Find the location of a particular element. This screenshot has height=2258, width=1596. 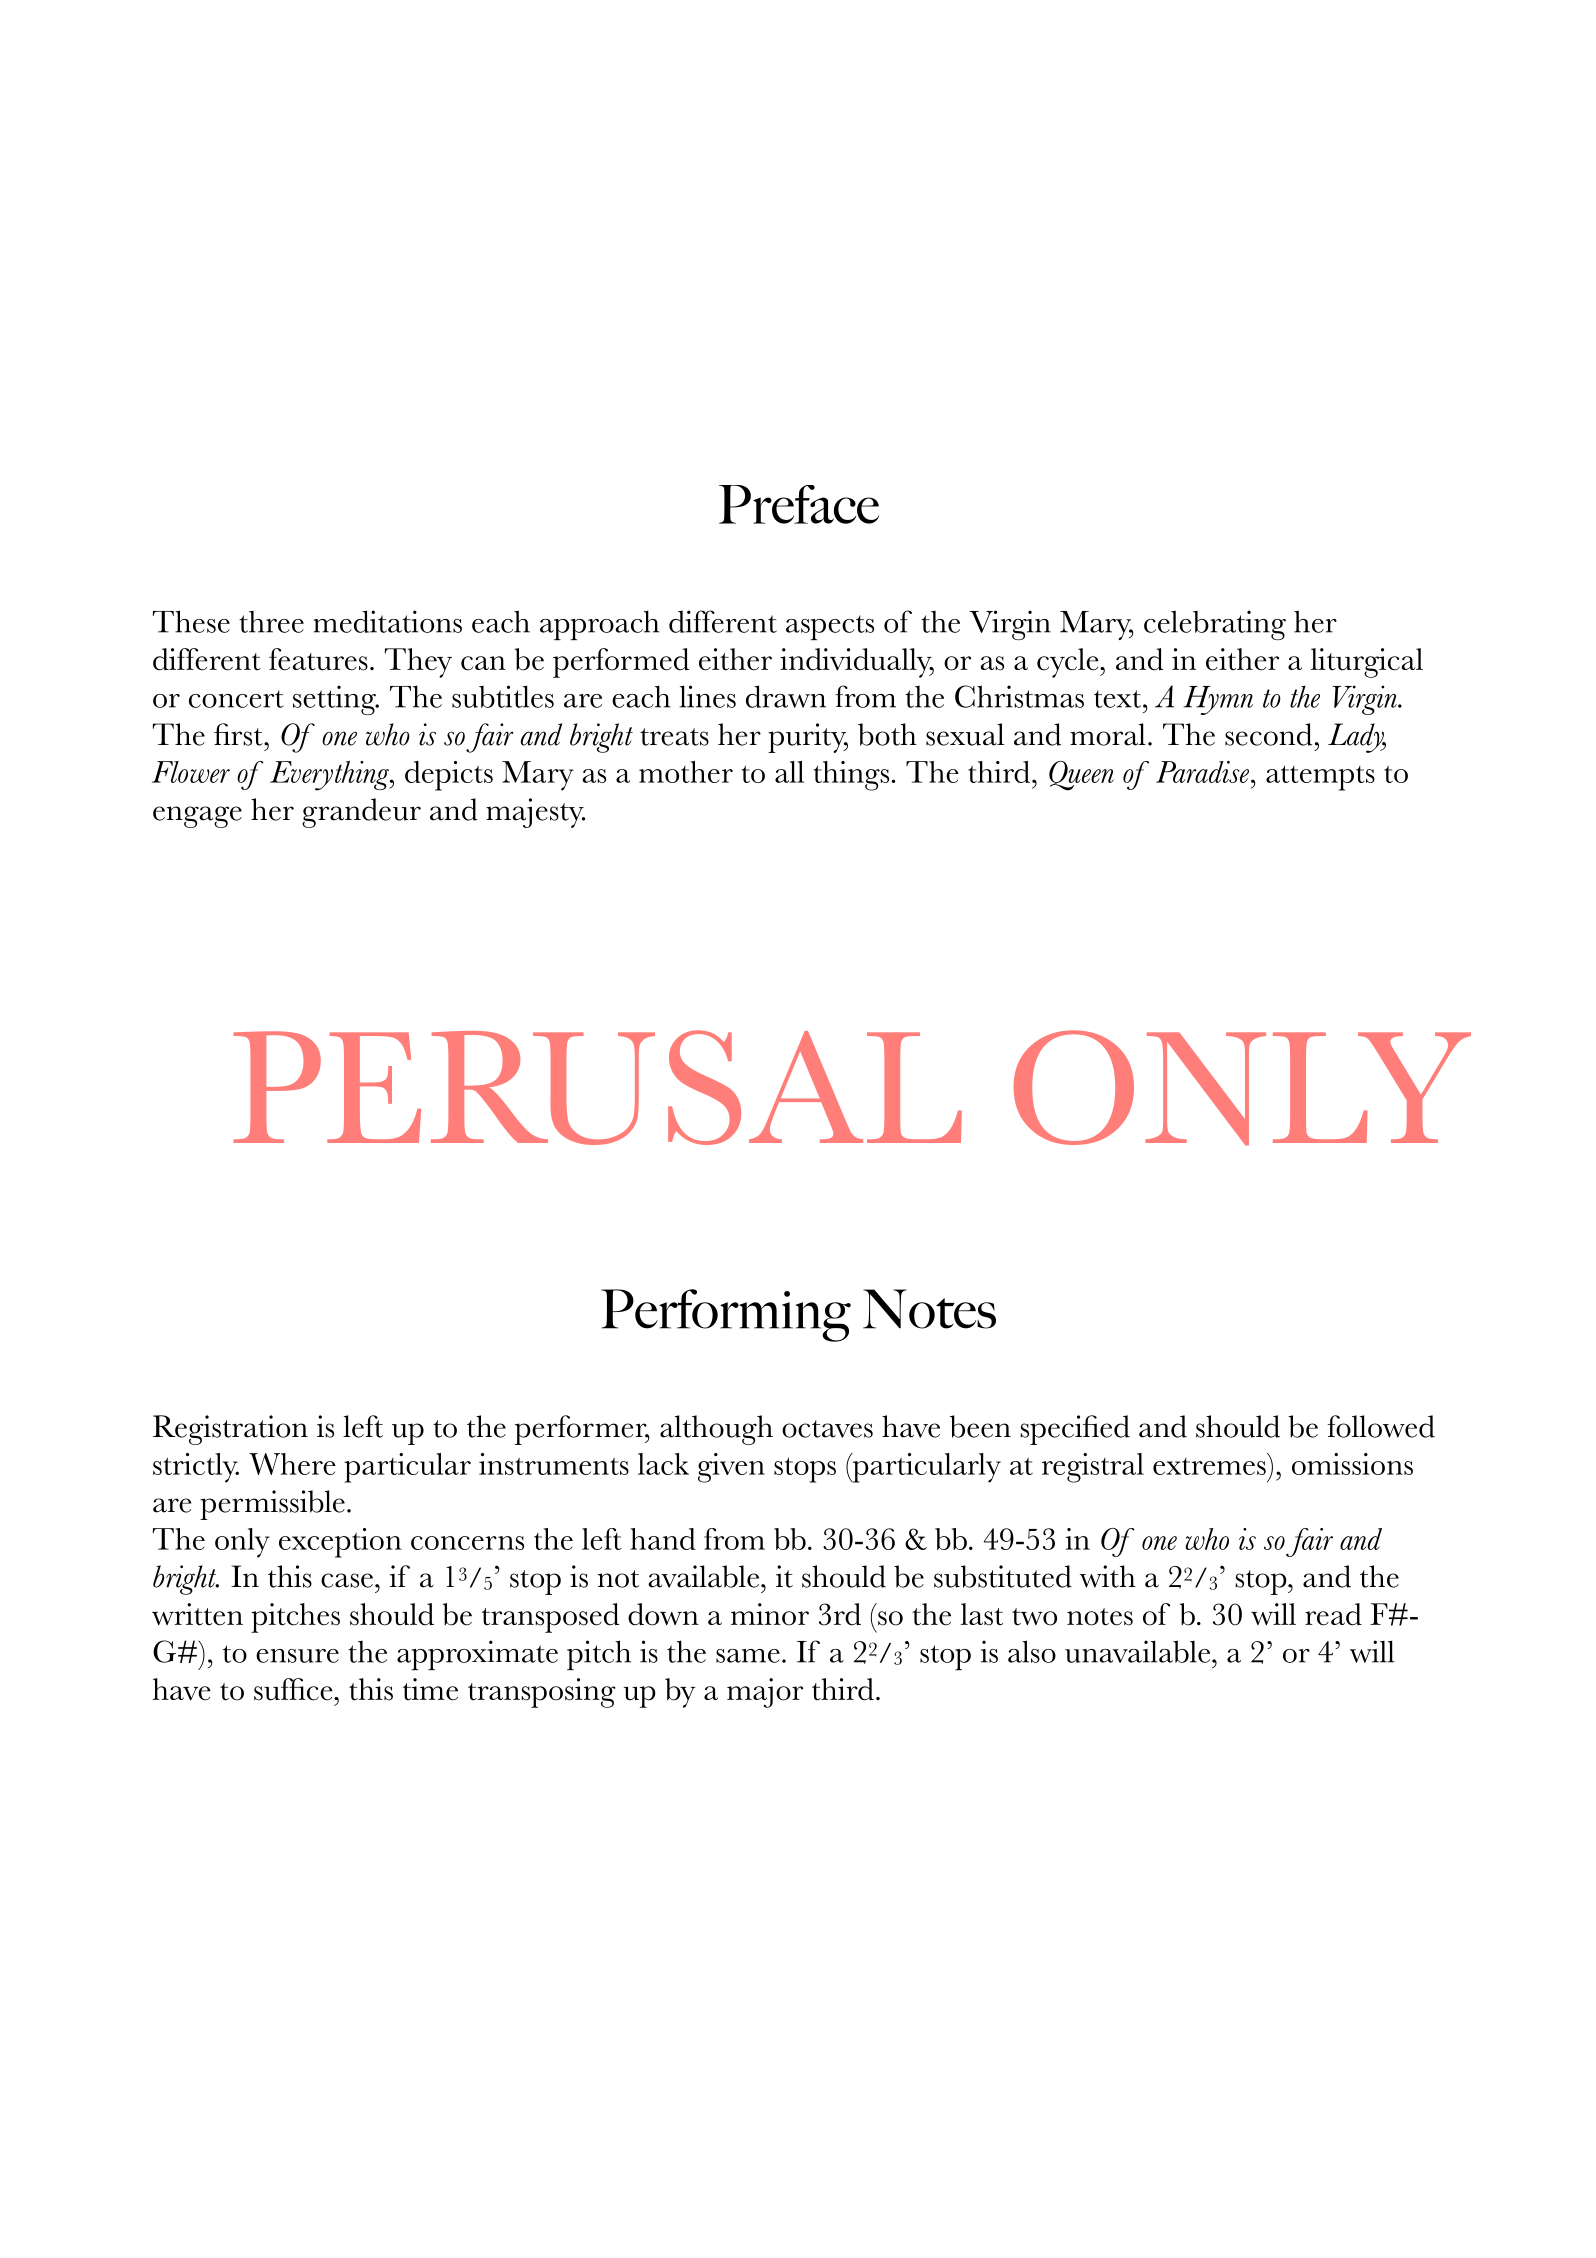

ensure is located at coordinates (297, 1656).
